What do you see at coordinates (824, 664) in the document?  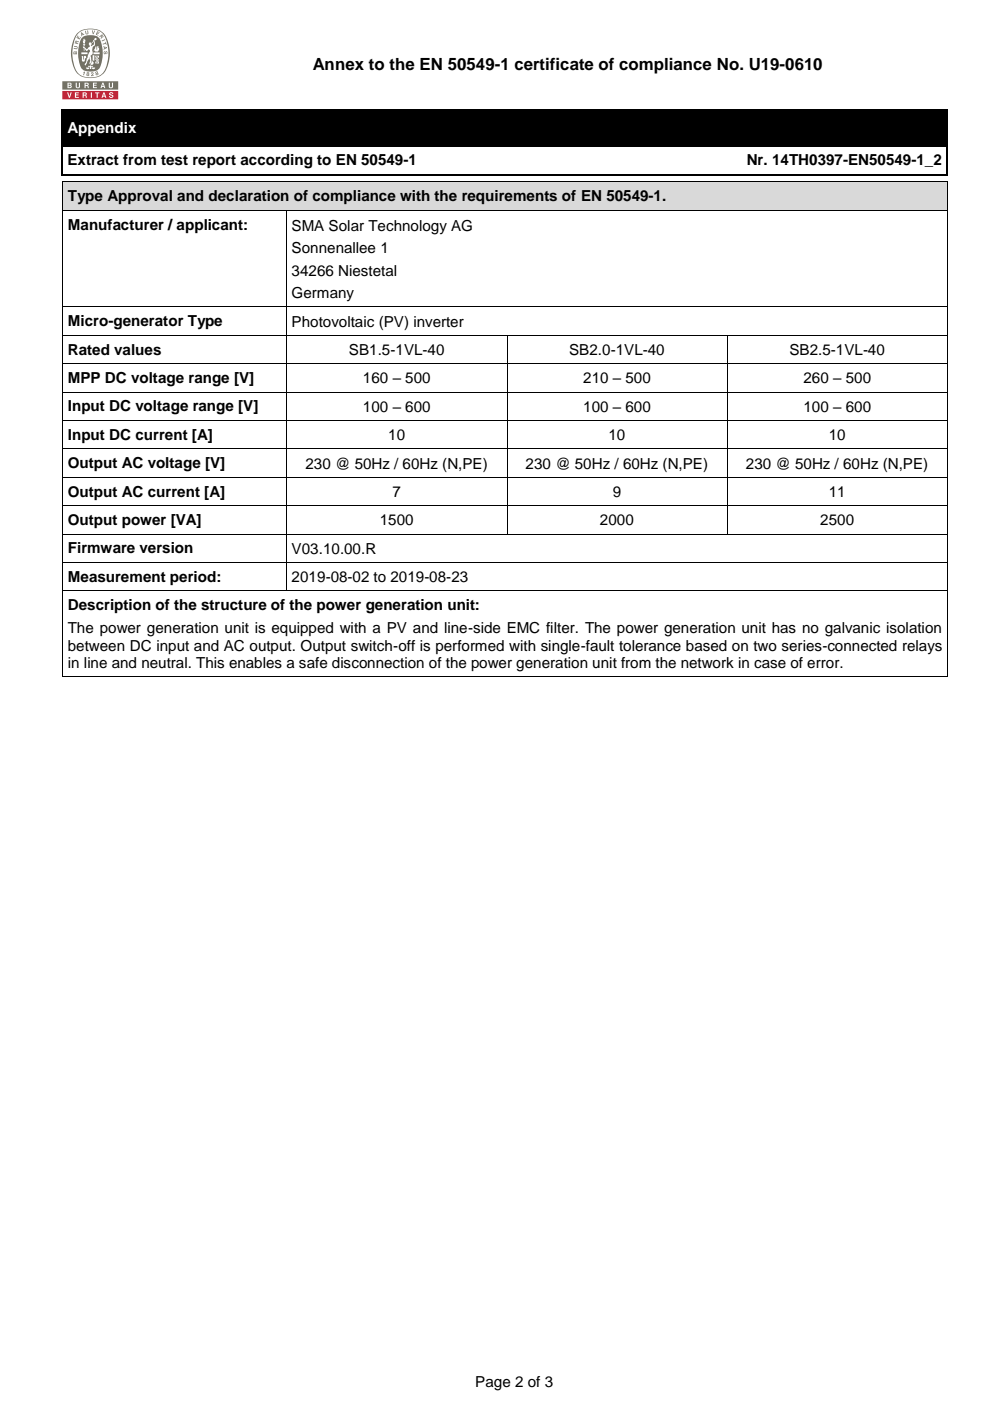 I see `error` at bounding box center [824, 664].
